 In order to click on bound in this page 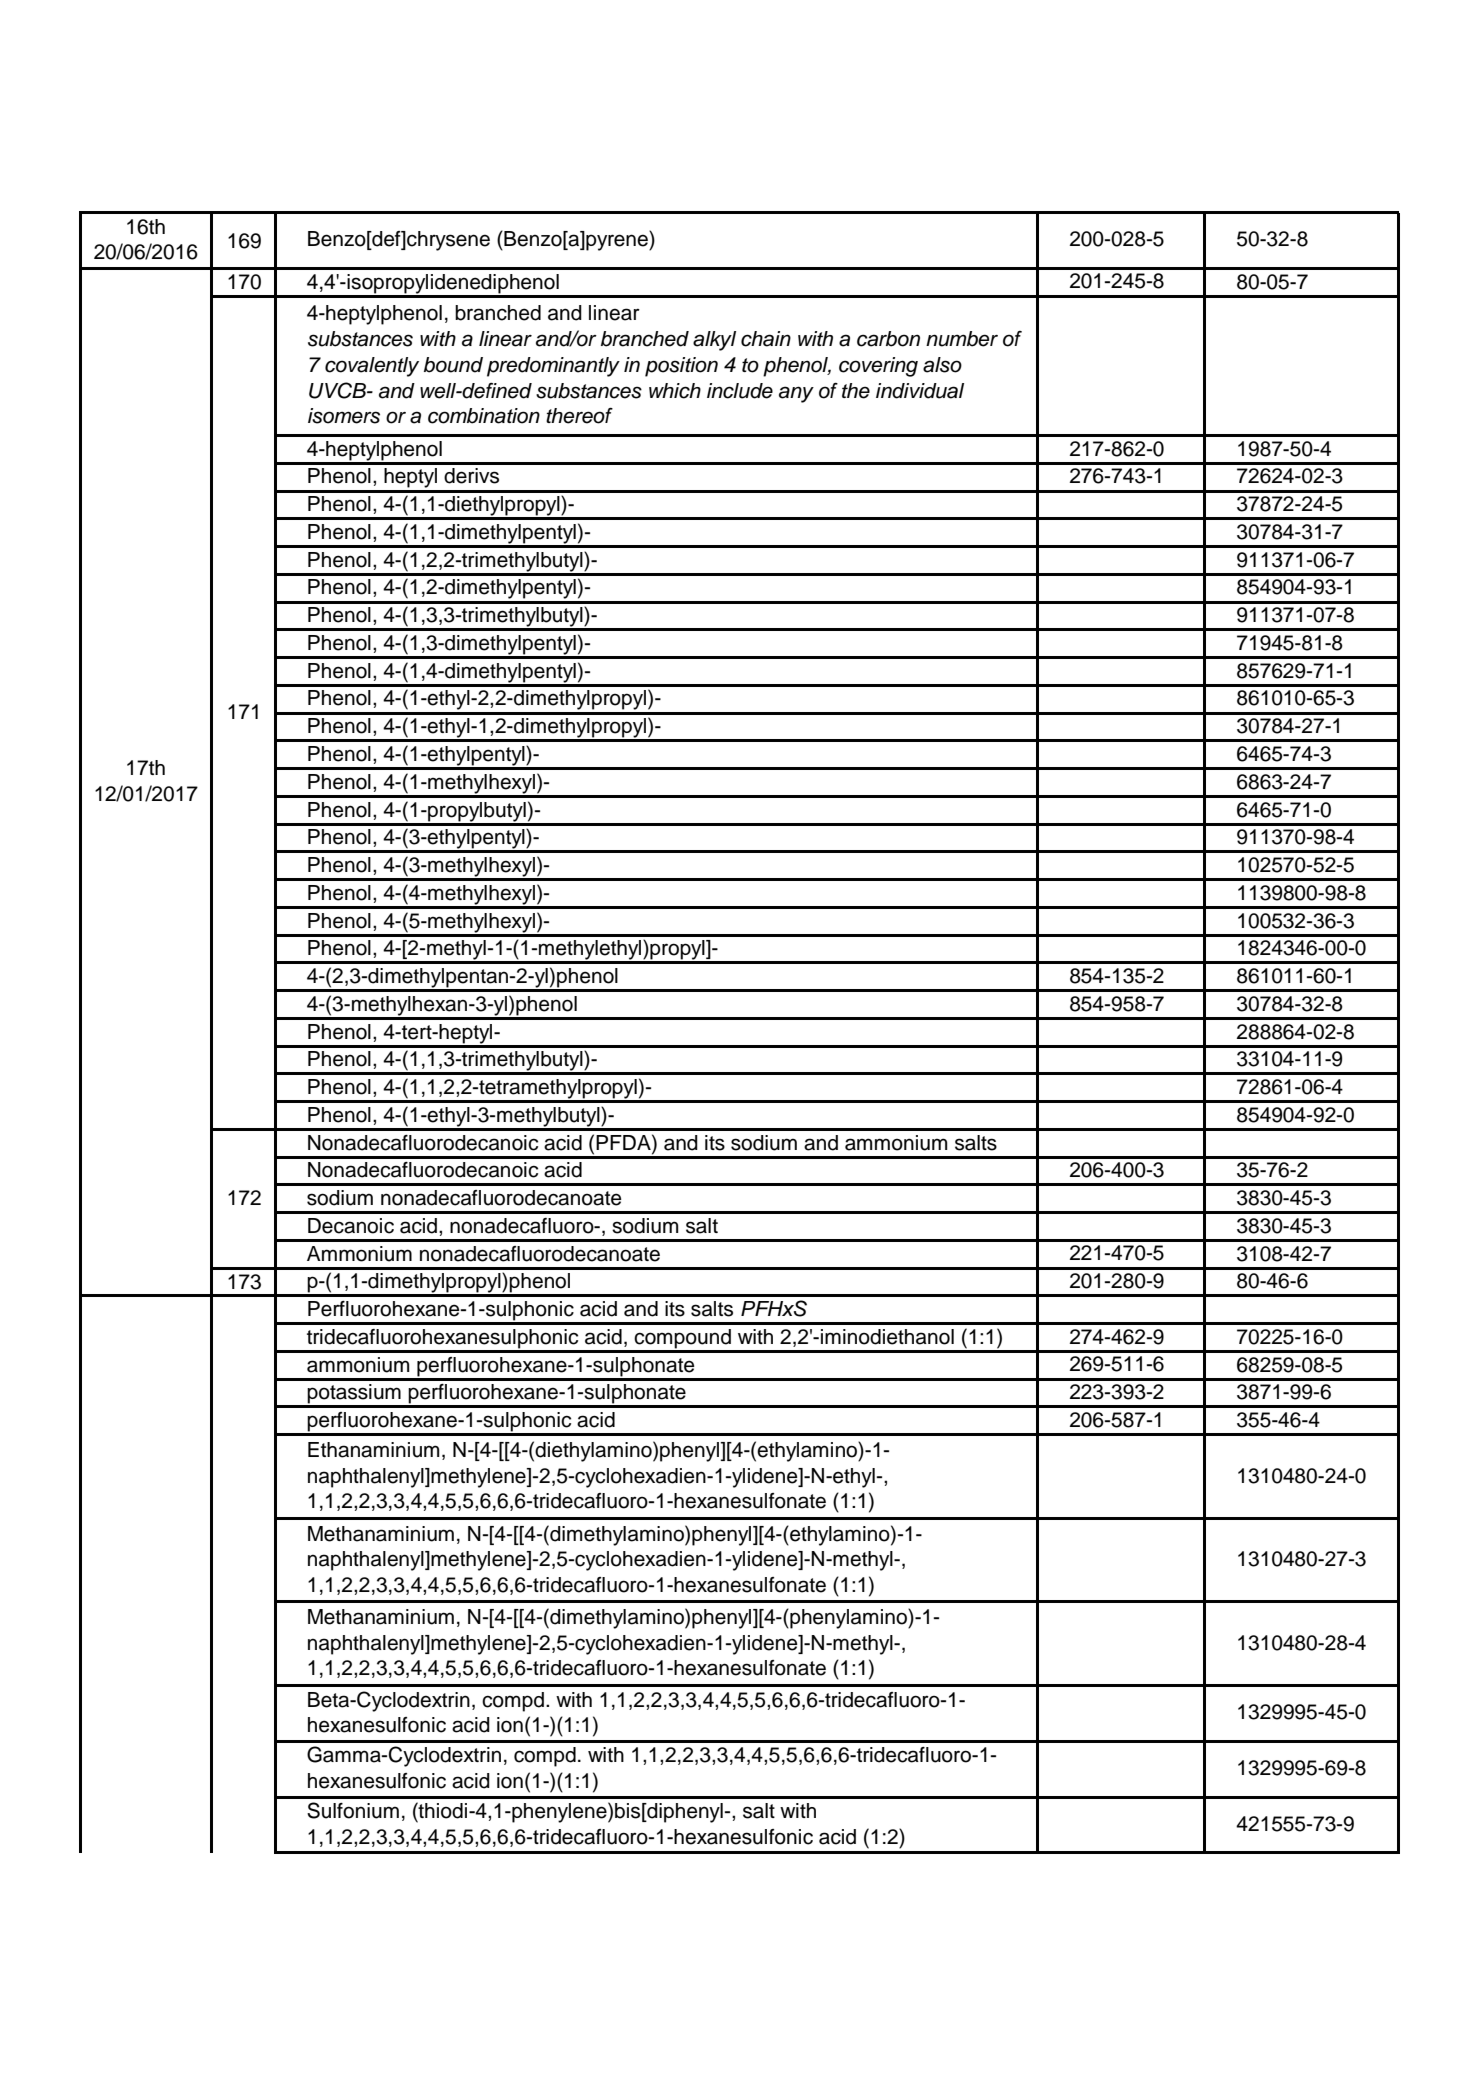, I will do `click(453, 365)`.
